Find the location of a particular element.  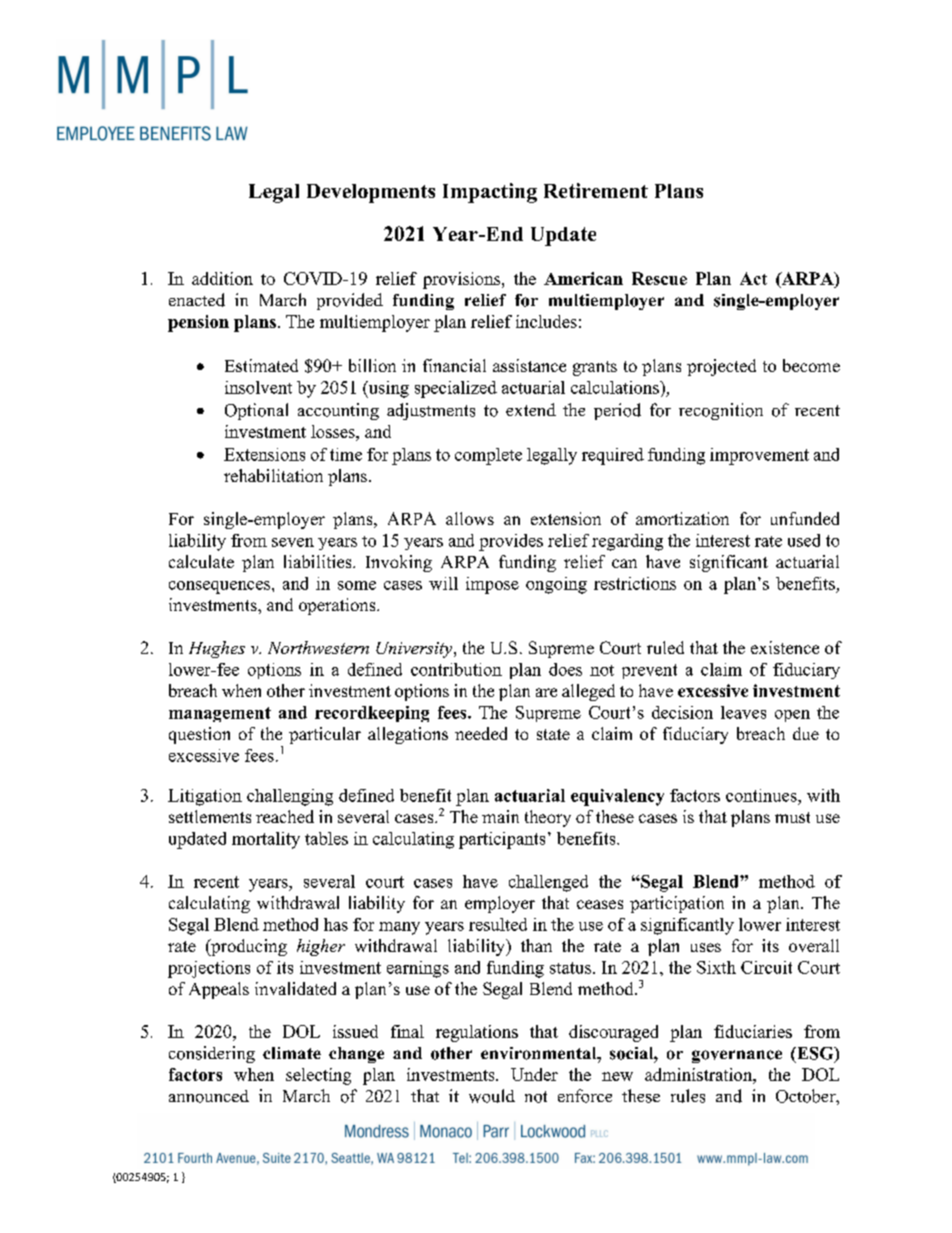

selecting is located at coordinates (318, 1076).
